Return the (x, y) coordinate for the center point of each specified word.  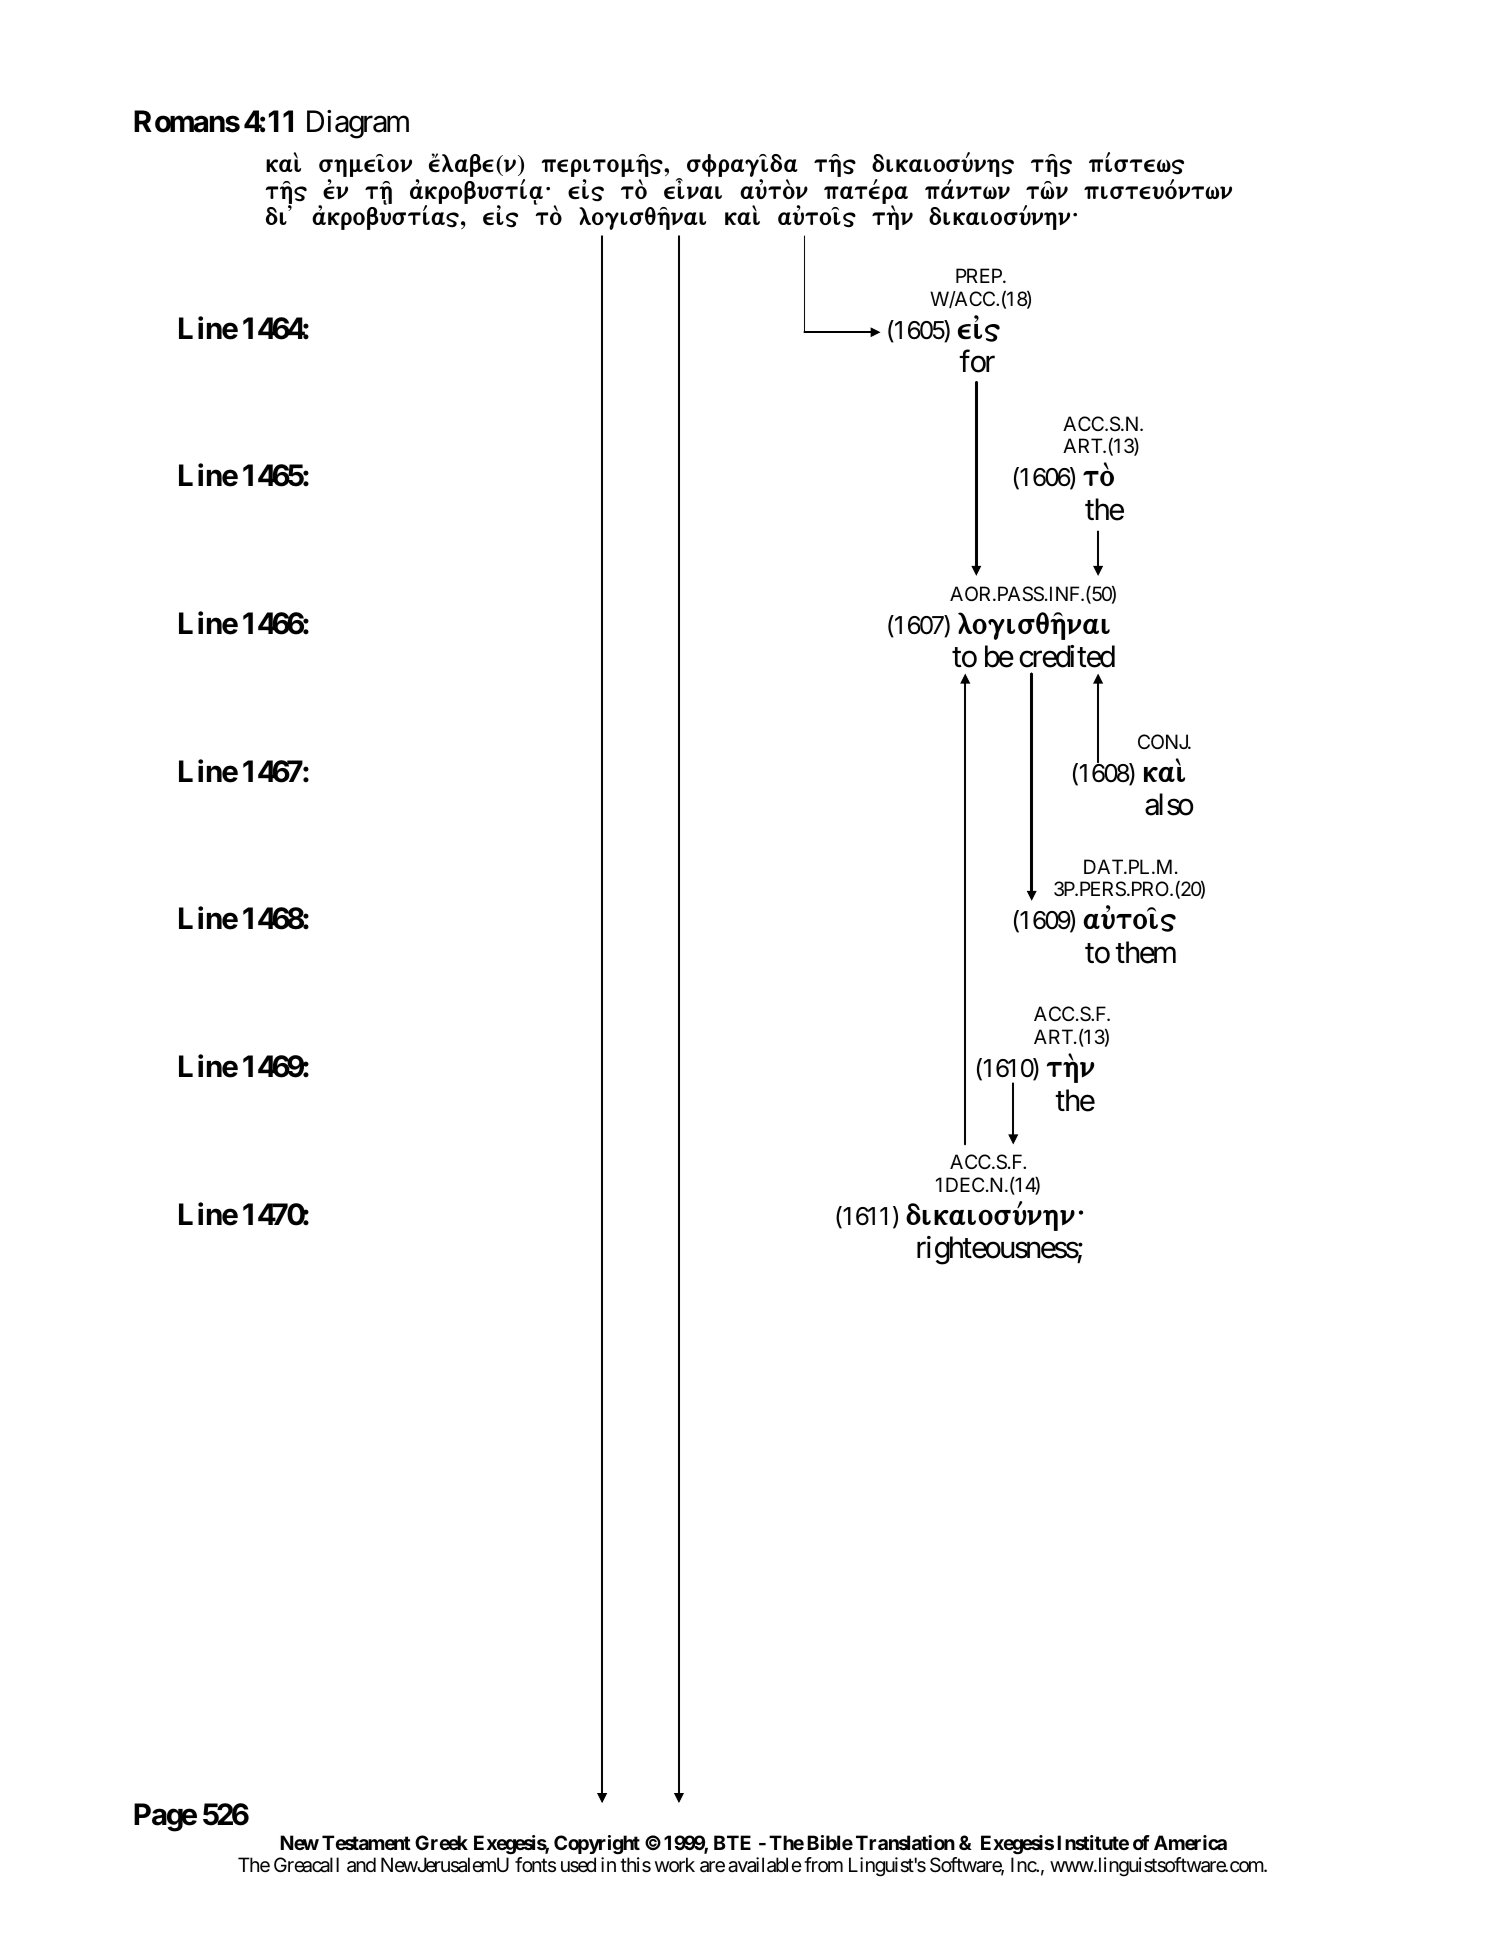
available (765, 1865)
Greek (441, 1842)
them (1145, 952)
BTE (732, 1842)
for (977, 361)
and (361, 1865)
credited (1067, 656)
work (675, 1864)
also (1169, 804)
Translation (905, 1842)
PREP (980, 275)
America (1190, 1842)
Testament (366, 1842)
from (823, 1864)
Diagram (358, 124)
